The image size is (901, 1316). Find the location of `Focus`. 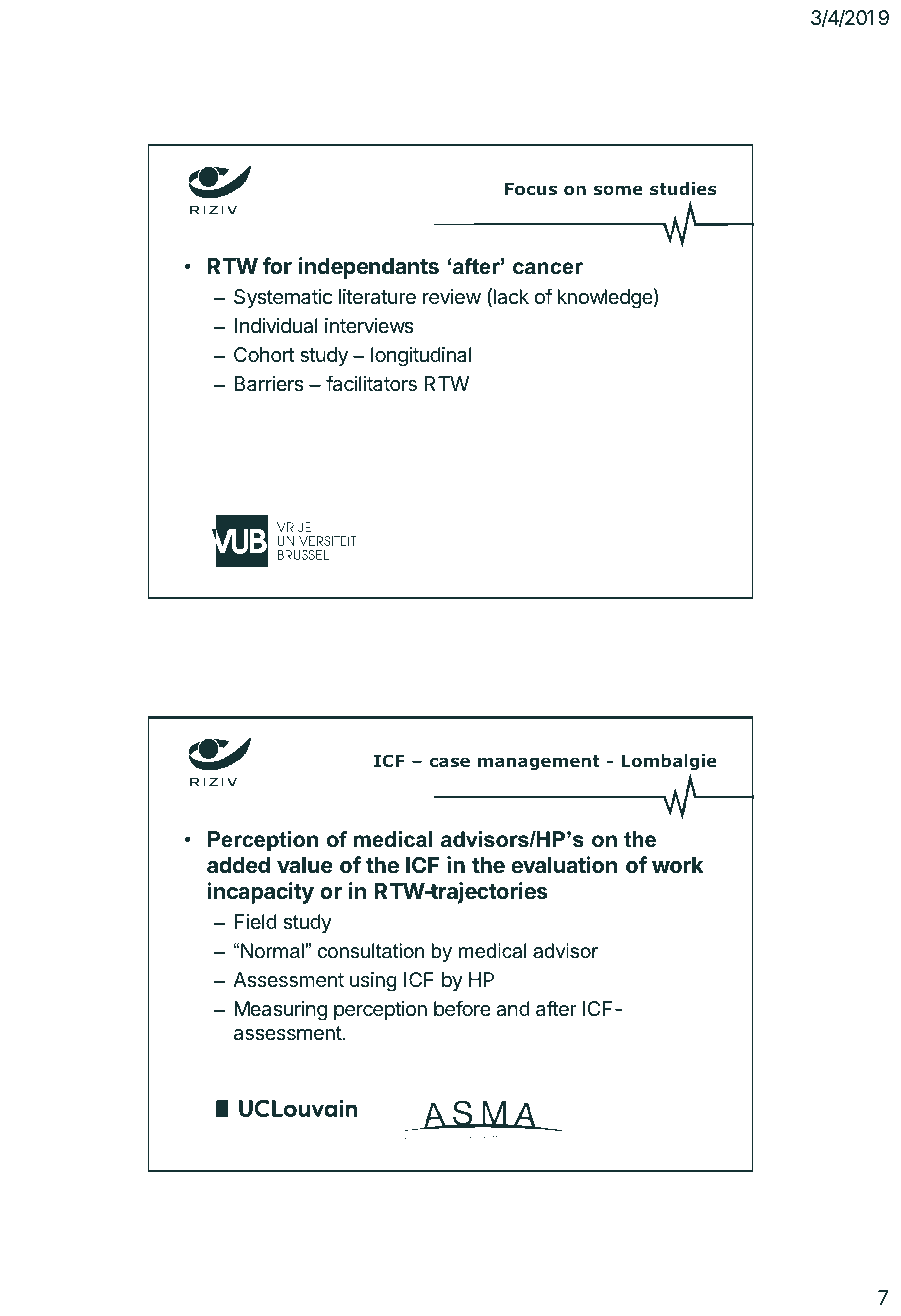

Focus is located at coordinates (531, 189).
